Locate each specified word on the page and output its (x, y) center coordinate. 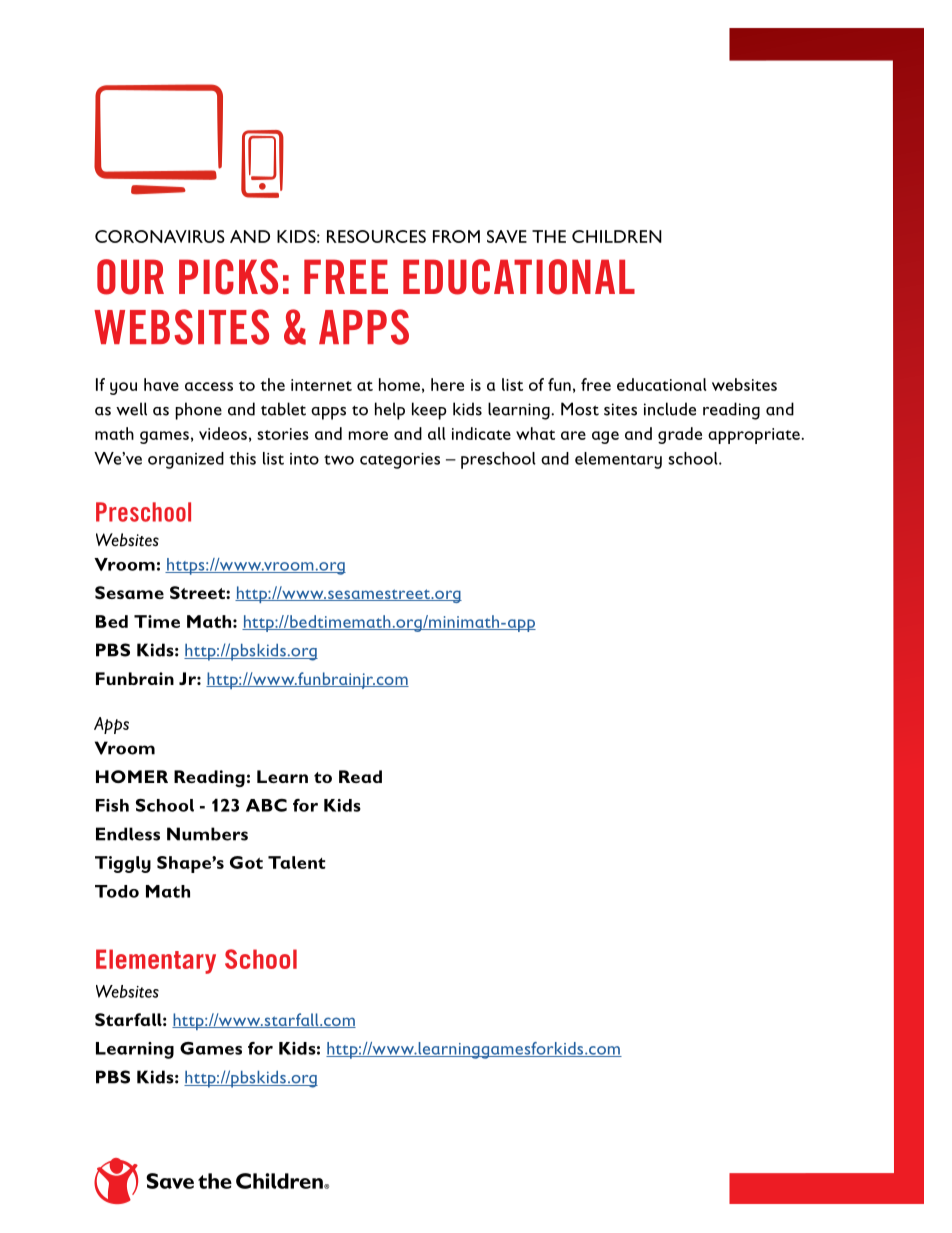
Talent (296, 862)
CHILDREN (617, 236)
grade (680, 435)
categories (400, 461)
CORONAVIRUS (160, 236)
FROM (456, 236)
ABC (266, 805)
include (670, 409)
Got (246, 862)
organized (186, 460)
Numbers (207, 834)
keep (429, 411)
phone (198, 411)
